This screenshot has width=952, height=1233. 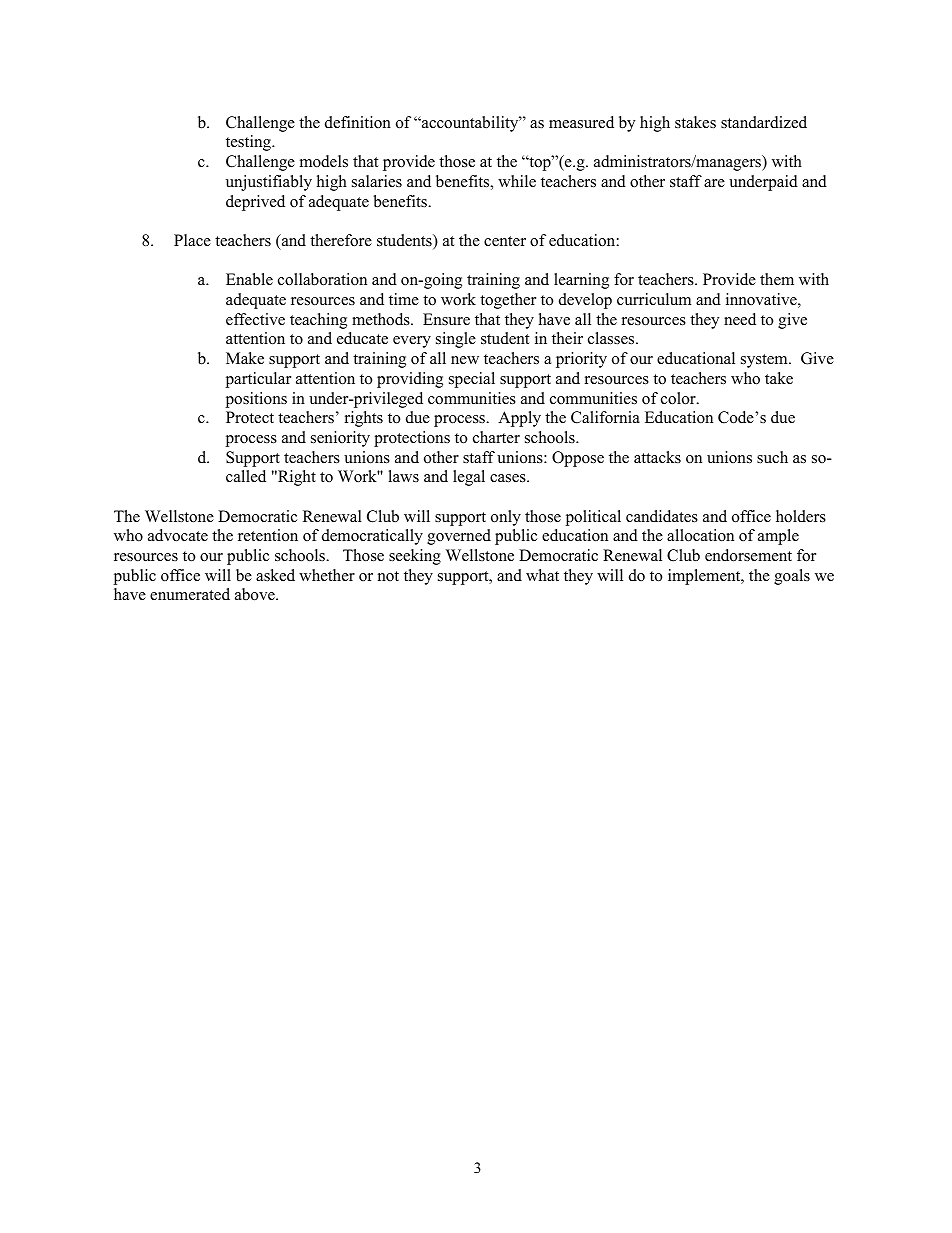 I want to click on asked, so click(x=275, y=575).
